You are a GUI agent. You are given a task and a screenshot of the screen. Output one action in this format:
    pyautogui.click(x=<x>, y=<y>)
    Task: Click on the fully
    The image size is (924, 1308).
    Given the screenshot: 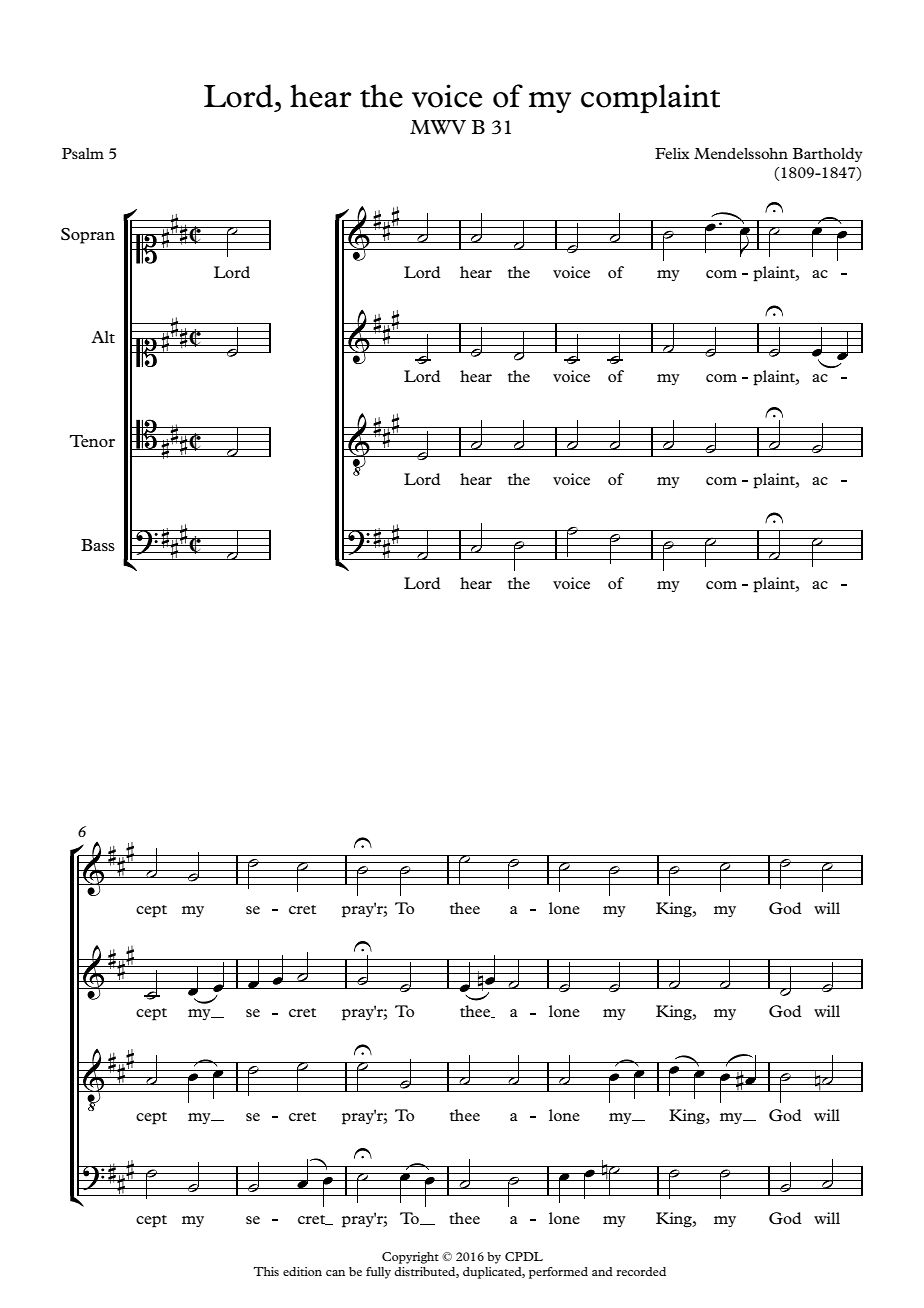 What is the action you would take?
    pyautogui.click(x=378, y=1273)
